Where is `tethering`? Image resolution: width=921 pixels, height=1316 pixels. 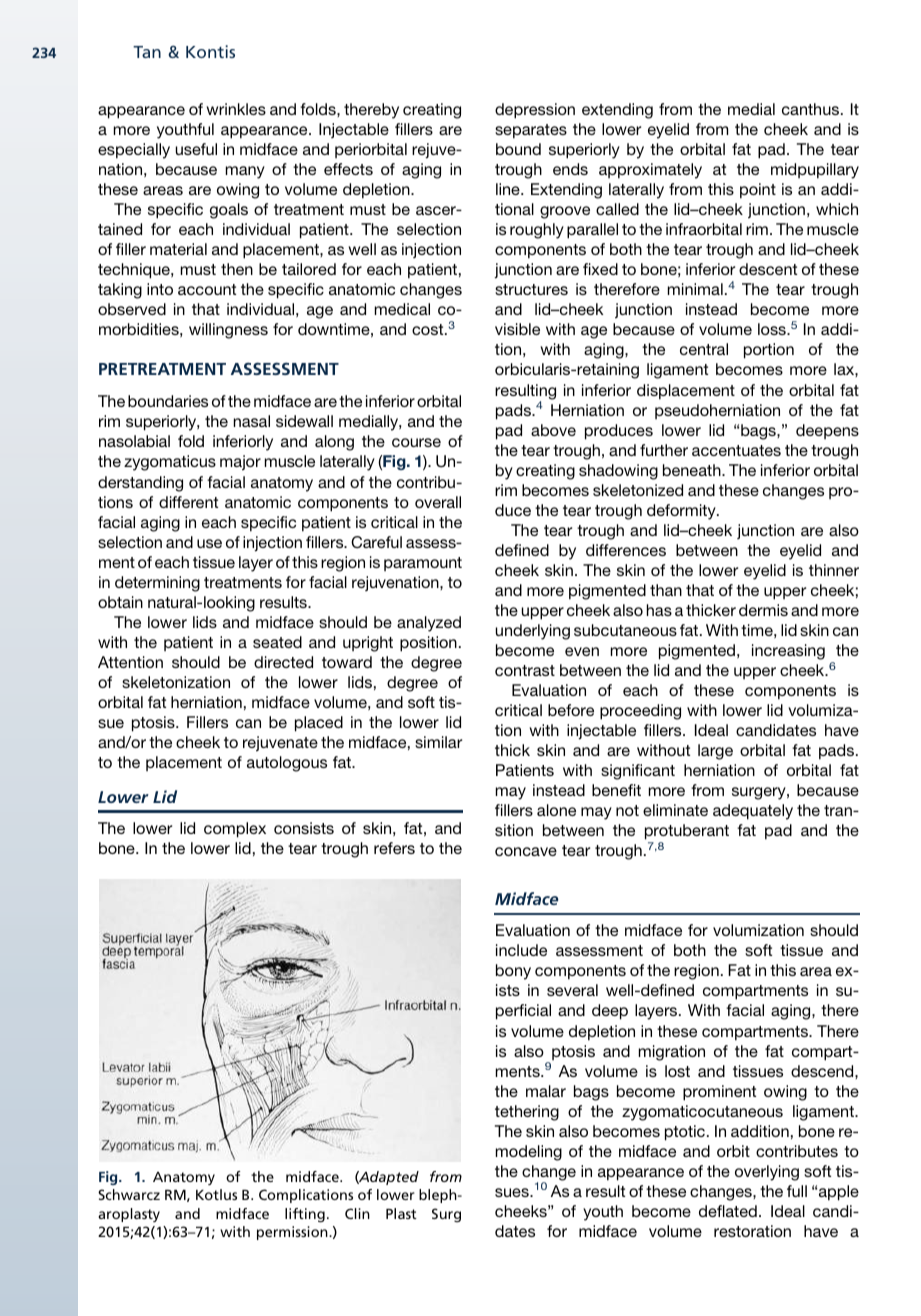 tethering is located at coordinates (527, 1113).
